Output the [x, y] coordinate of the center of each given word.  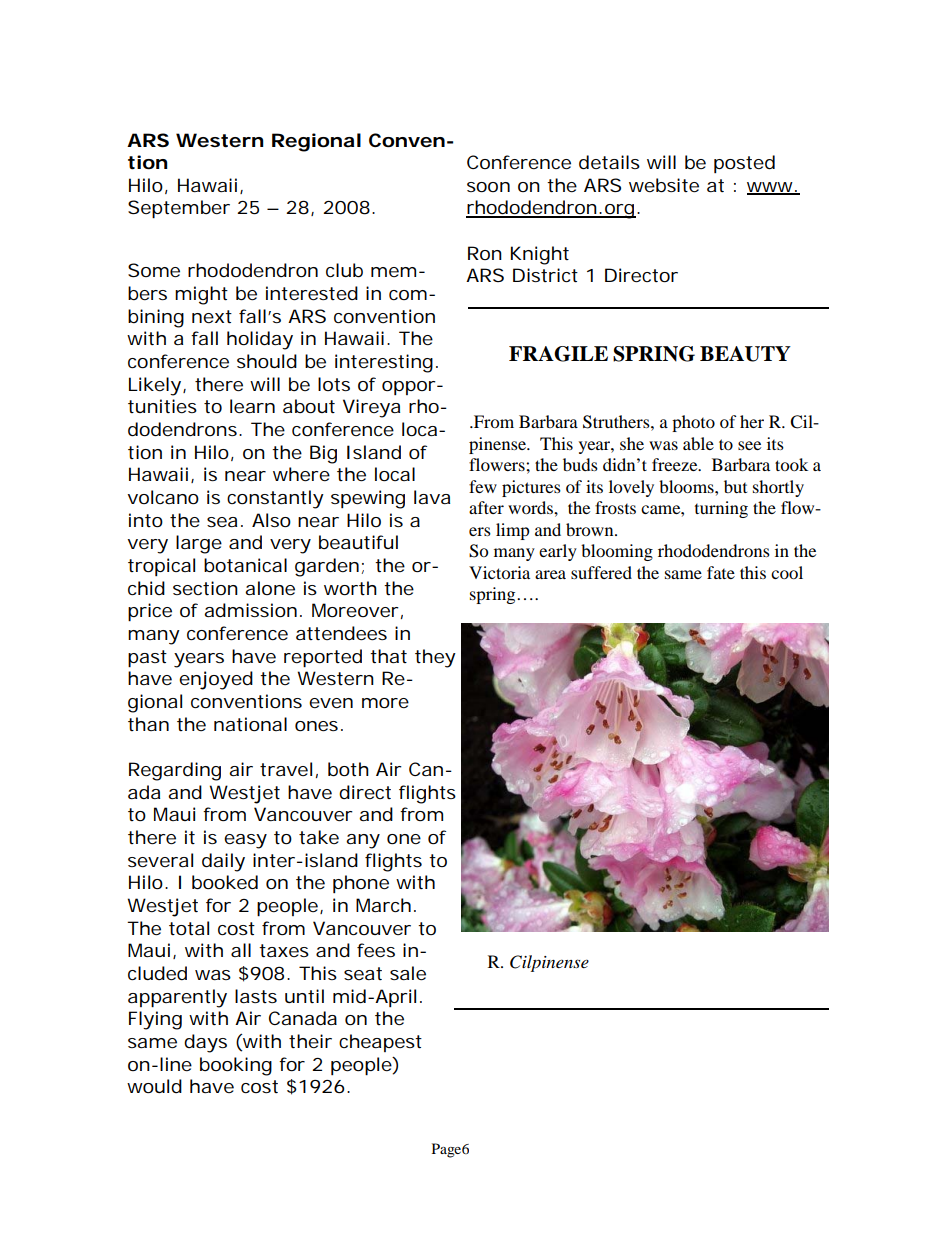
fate [721, 572]
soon [488, 187]
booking [236, 1066]
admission [250, 610]
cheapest [380, 1043]
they [435, 658]
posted [744, 164]
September [179, 209]
